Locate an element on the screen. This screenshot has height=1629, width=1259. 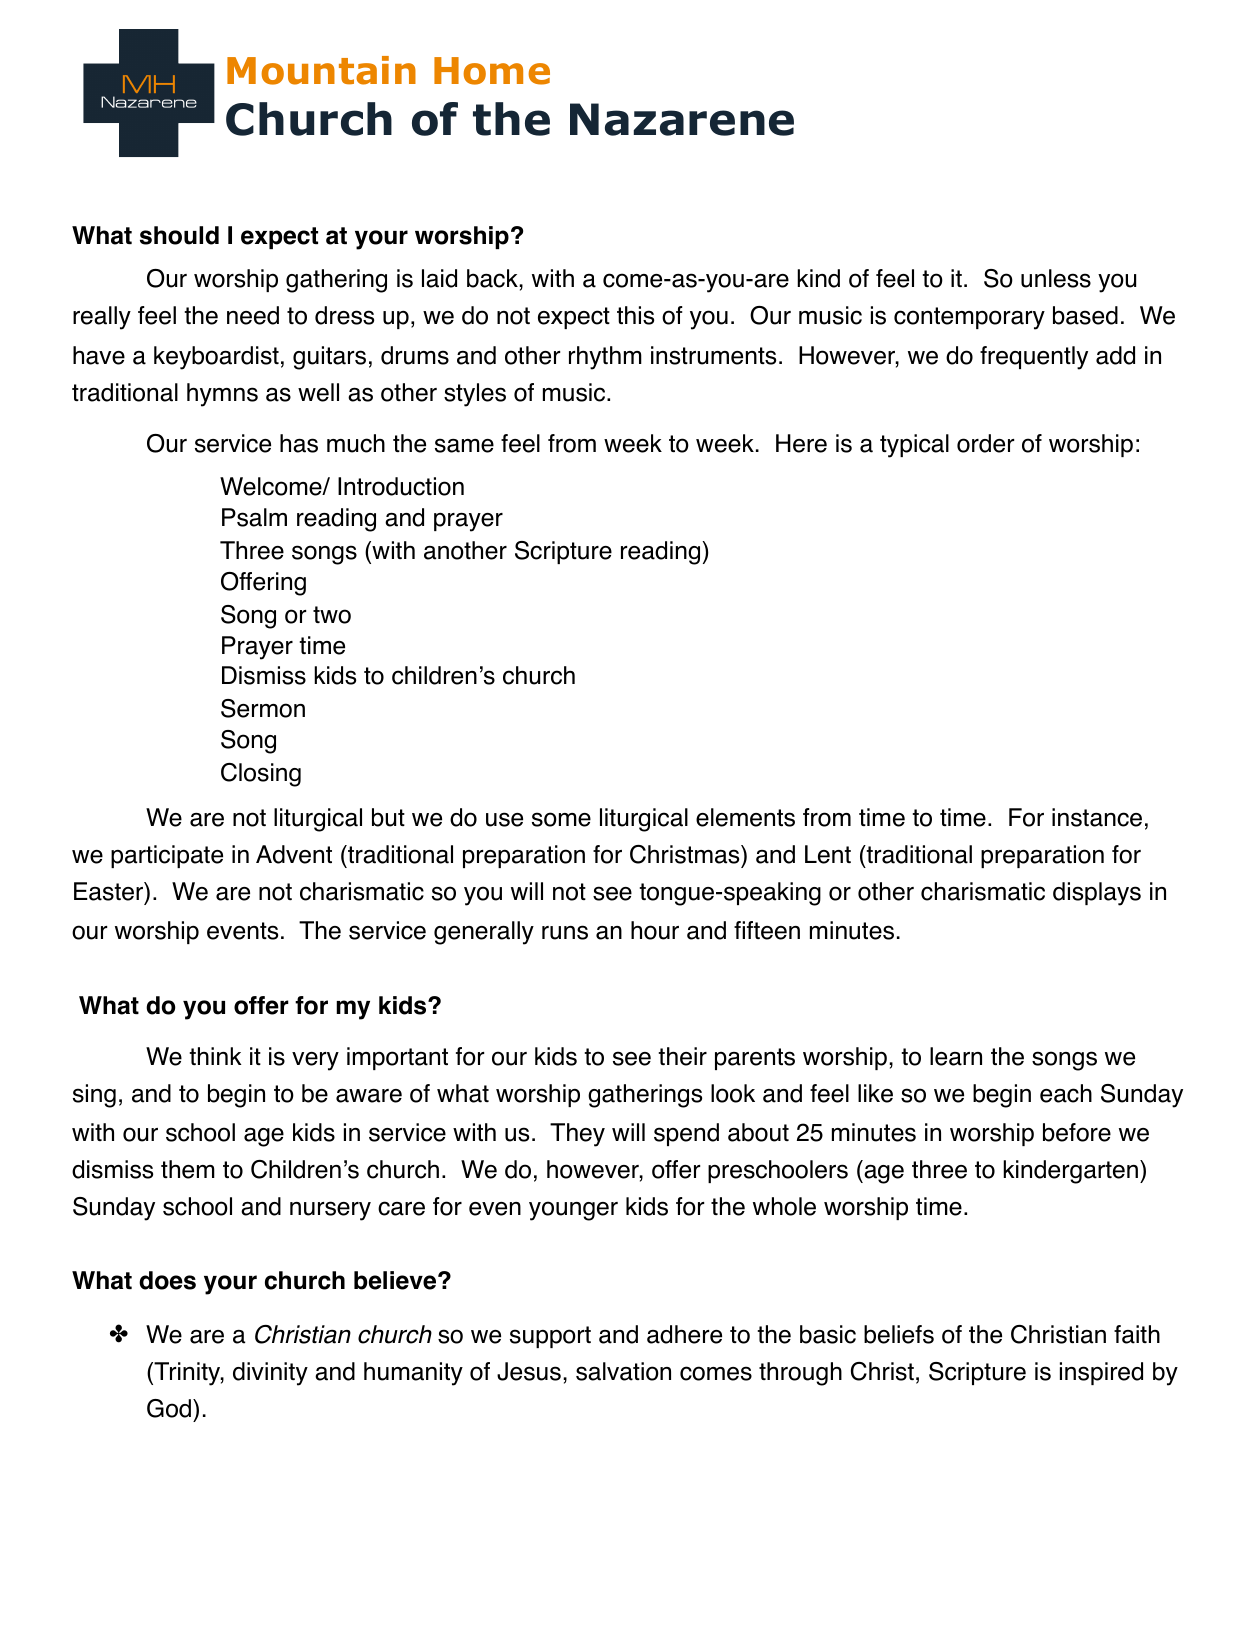
divinity is located at coordinates (270, 1374).
